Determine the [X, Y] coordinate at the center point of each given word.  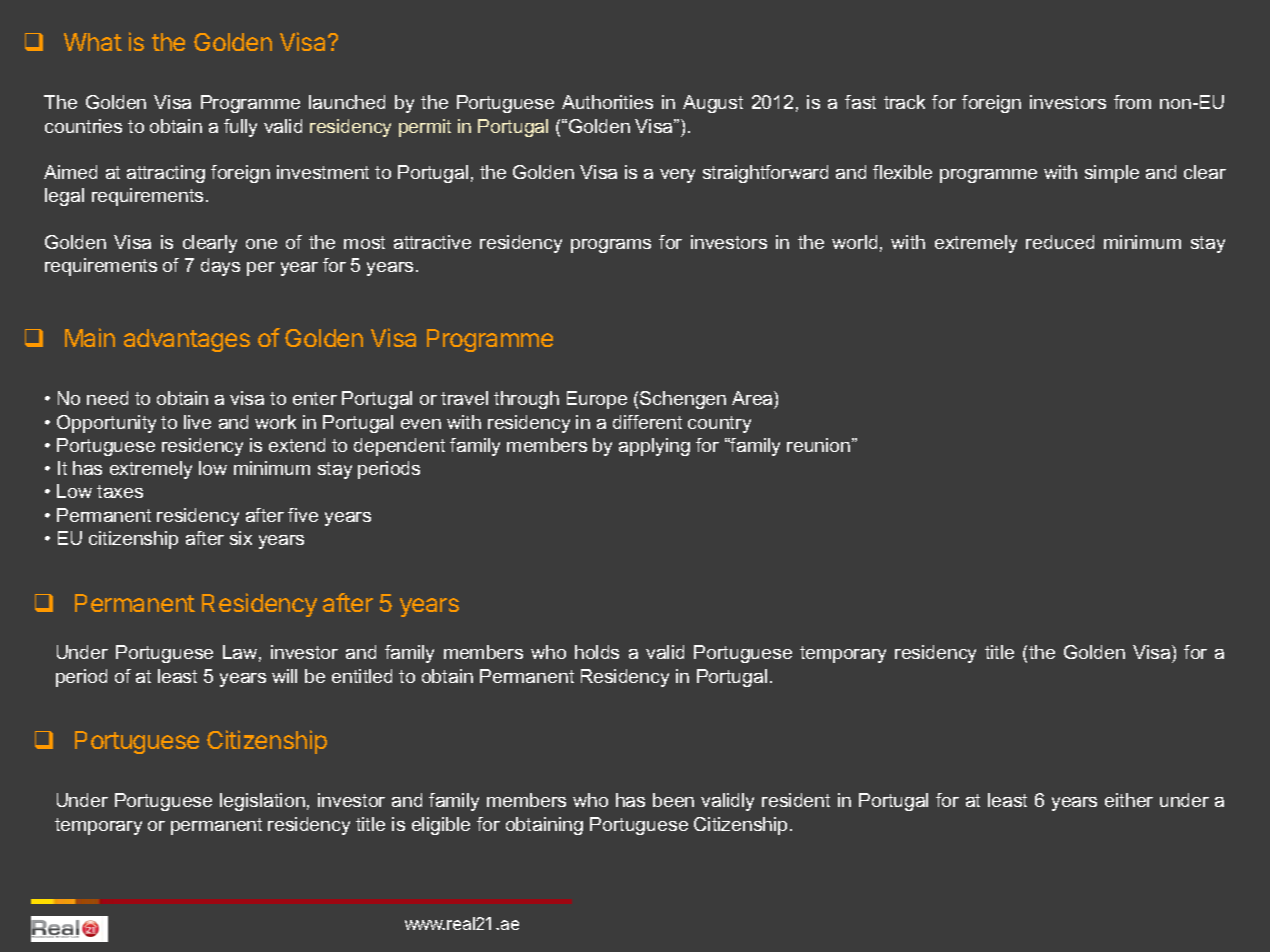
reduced [1060, 242]
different [647, 422]
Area [753, 400]
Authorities [607, 102]
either [1129, 800]
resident [796, 800]
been [673, 800]
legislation [262, 802]
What [93, 42]
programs [611, 246]
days [220, 267]
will [284, 676]
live [197, 422]
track [904, 102]
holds [597, 652]
